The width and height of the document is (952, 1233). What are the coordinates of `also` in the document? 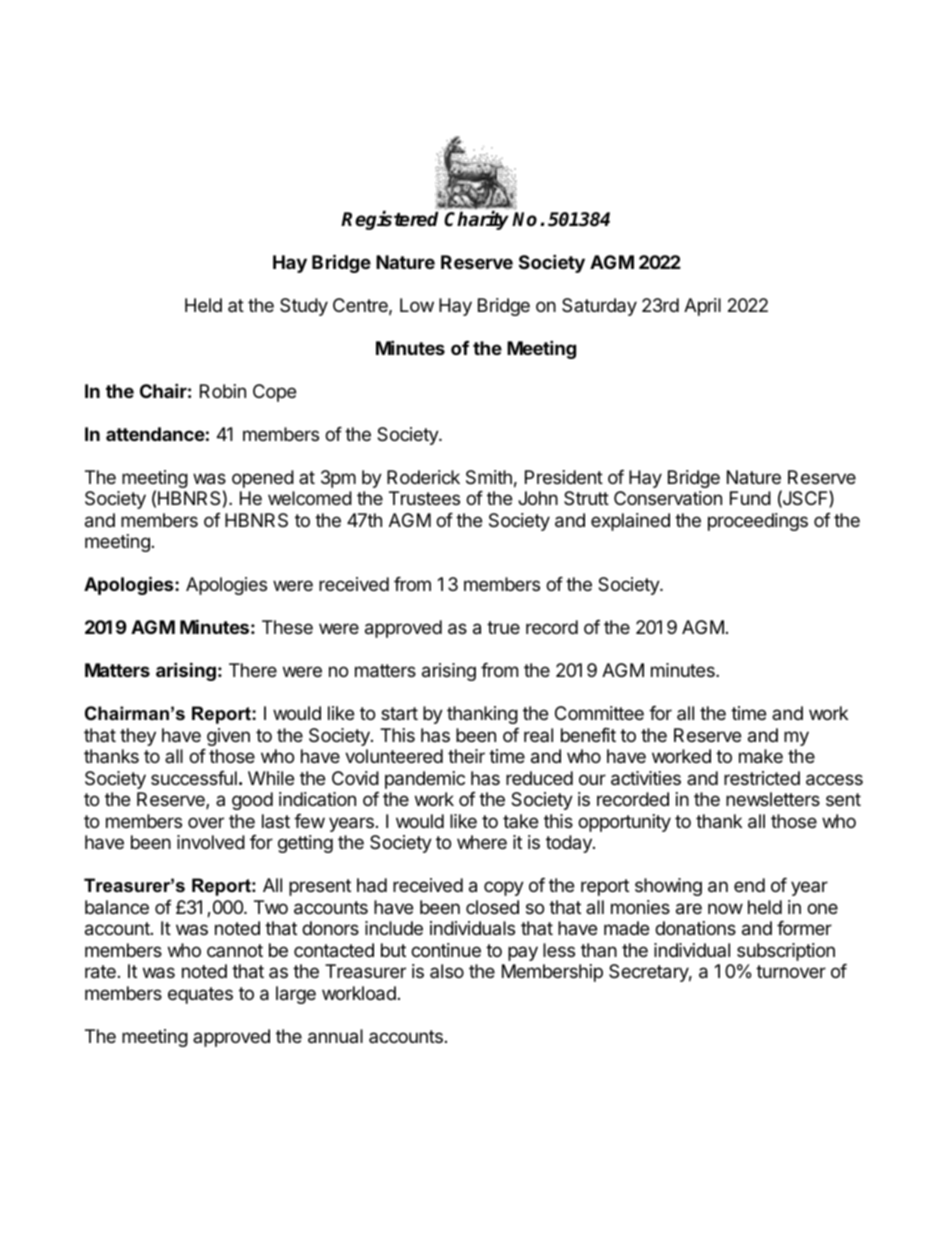 It's located at (447, 971).
